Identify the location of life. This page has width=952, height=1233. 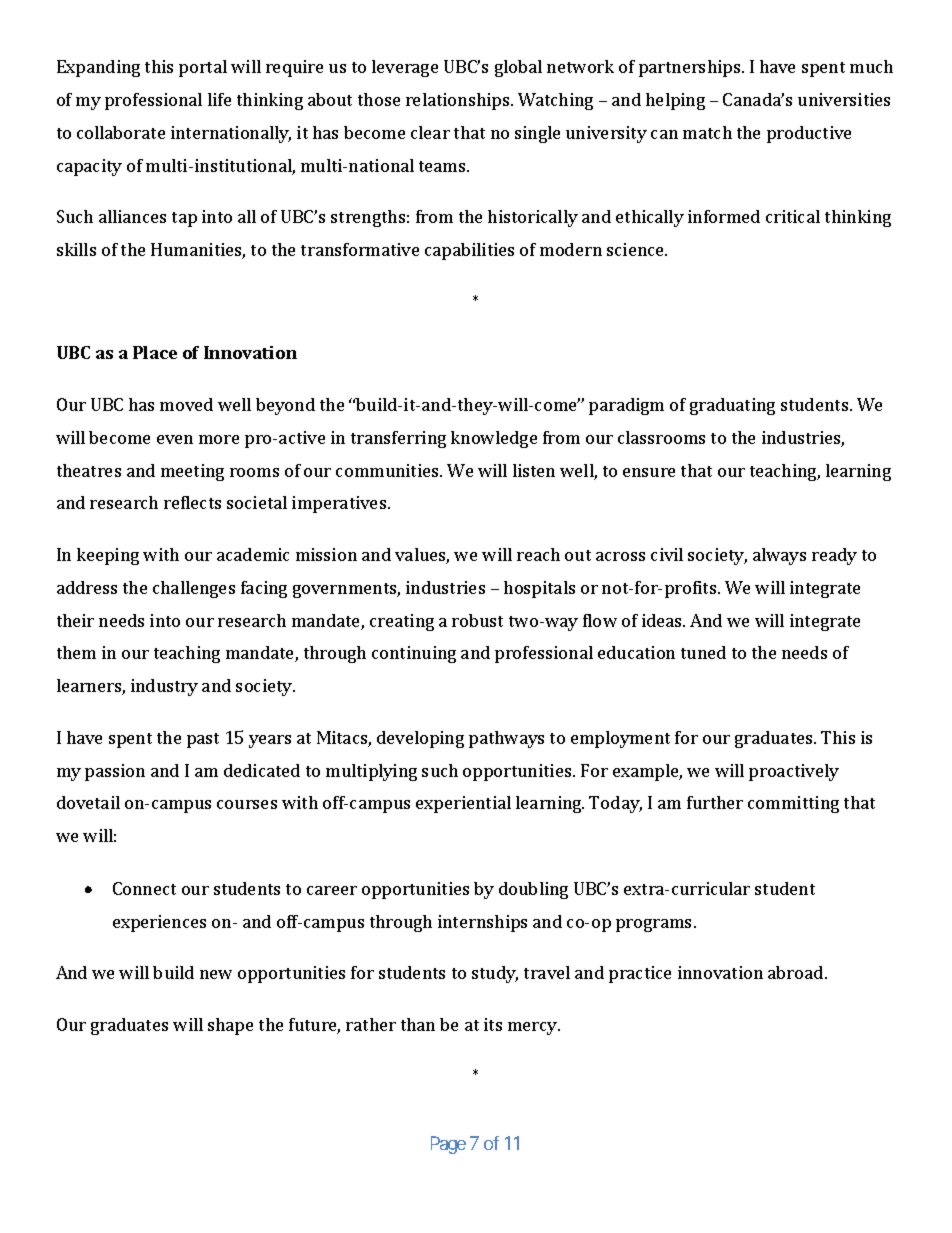
(219, 99).
